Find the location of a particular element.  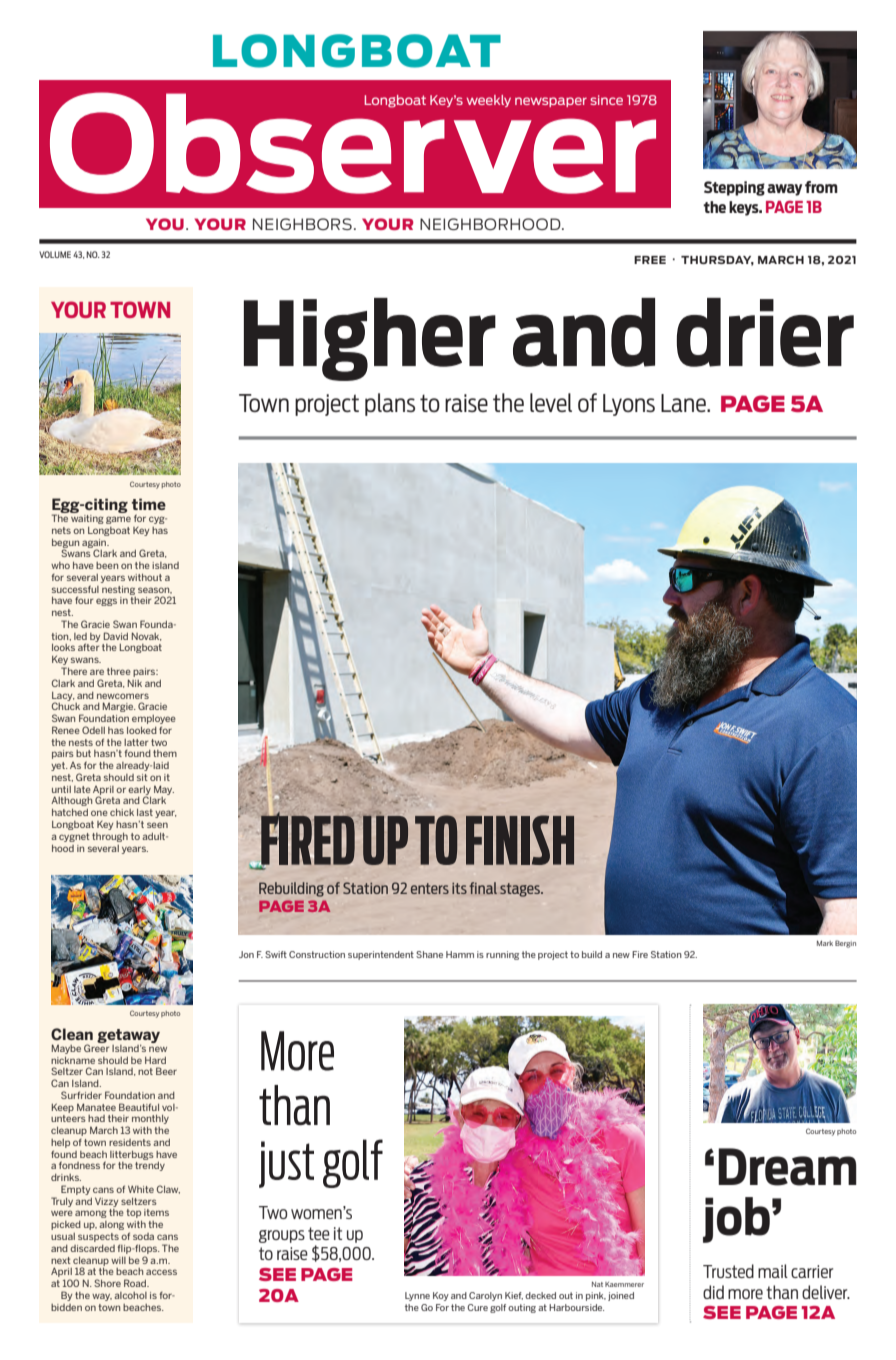

level is located at coordinates (551, 402).
